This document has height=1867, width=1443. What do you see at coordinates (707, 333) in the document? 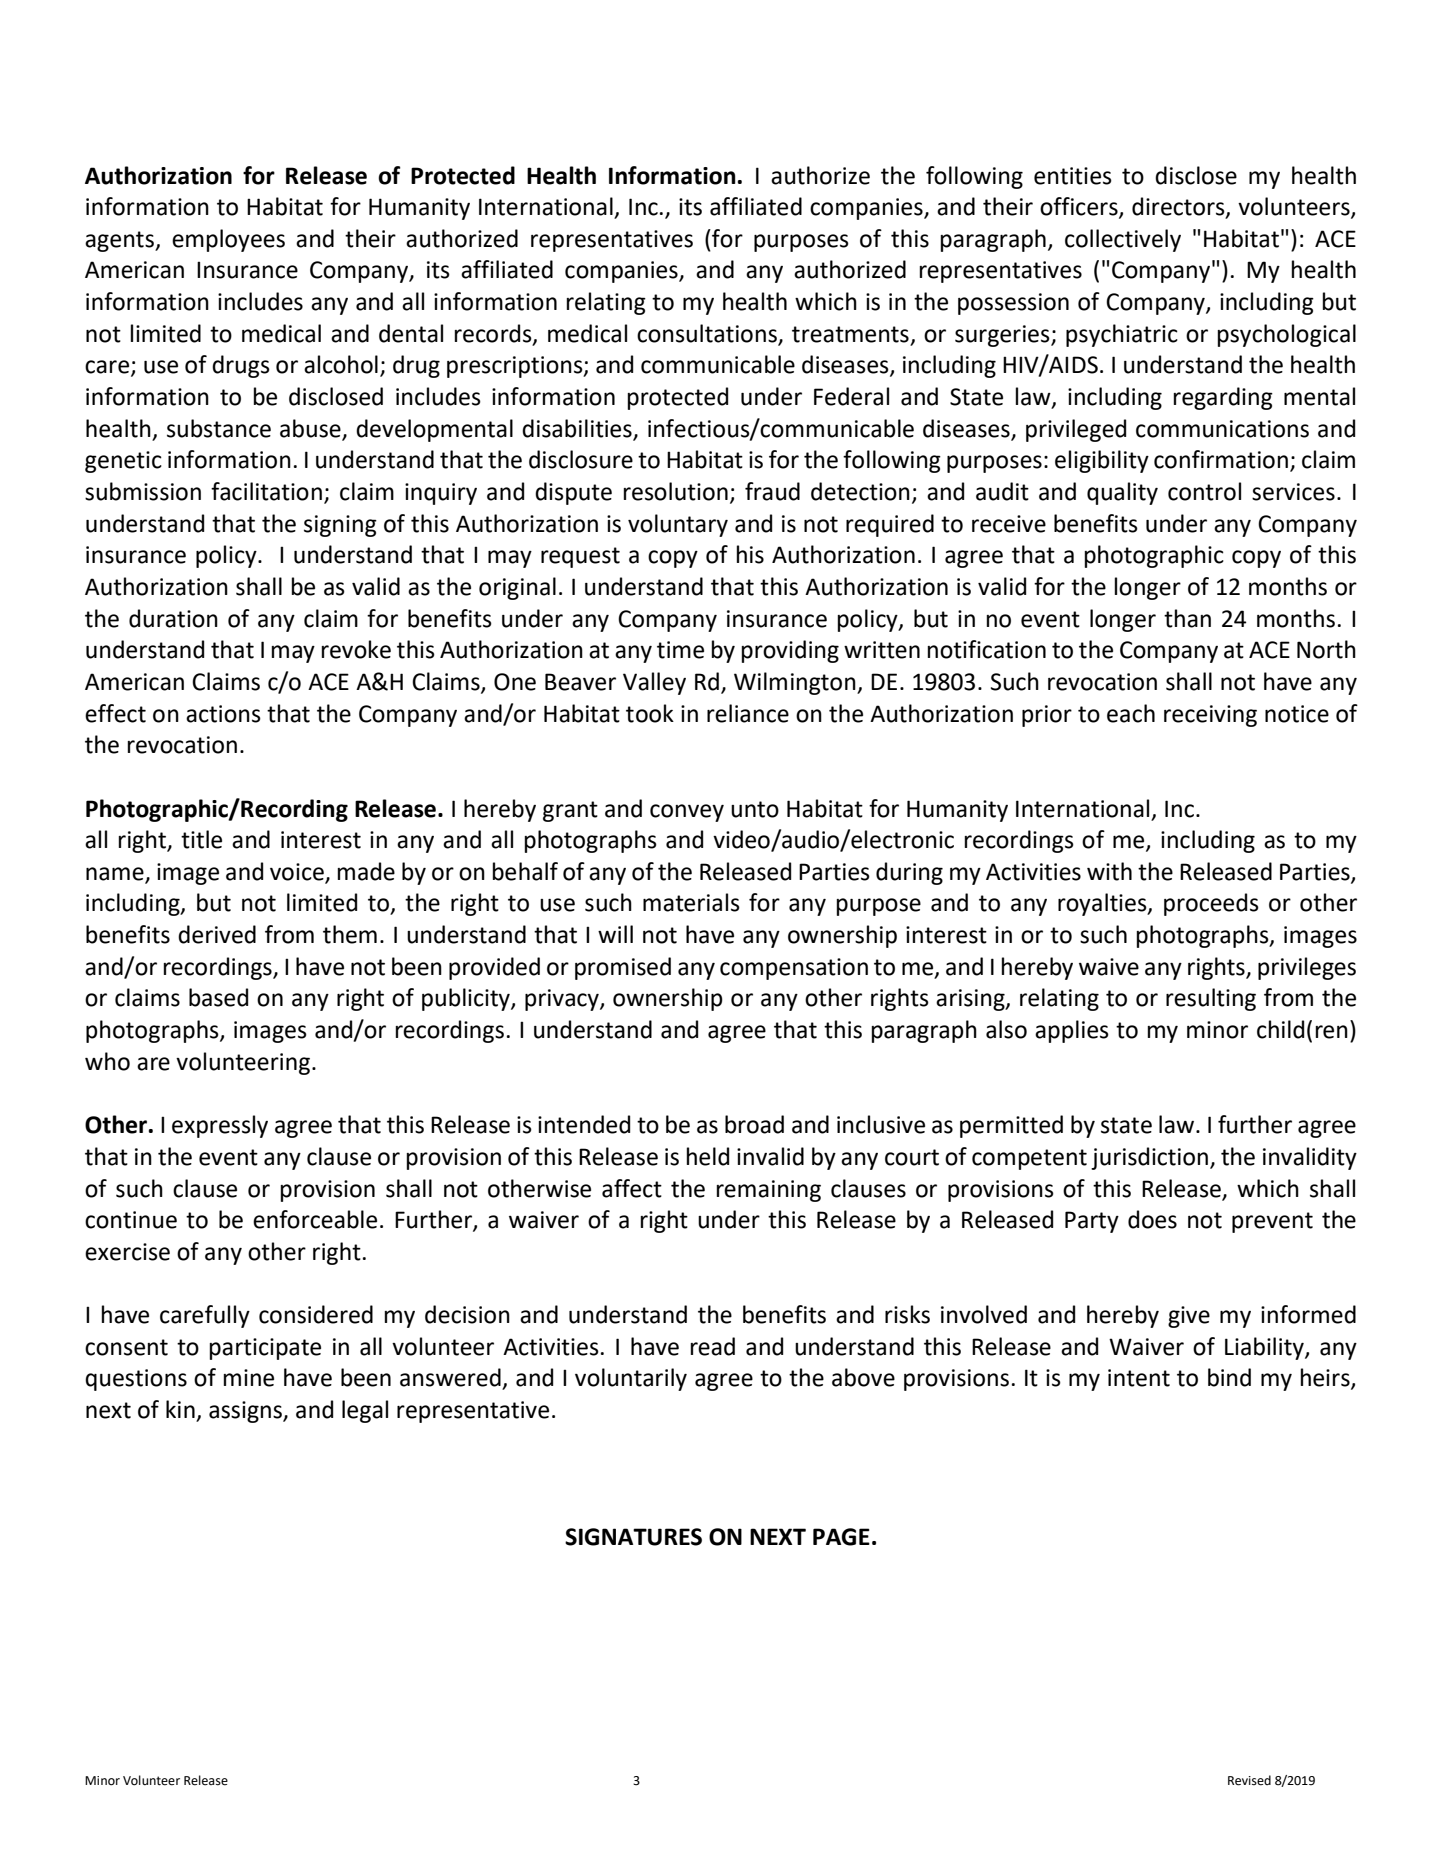
I see `consultations` at bounding box center [707, 333].
